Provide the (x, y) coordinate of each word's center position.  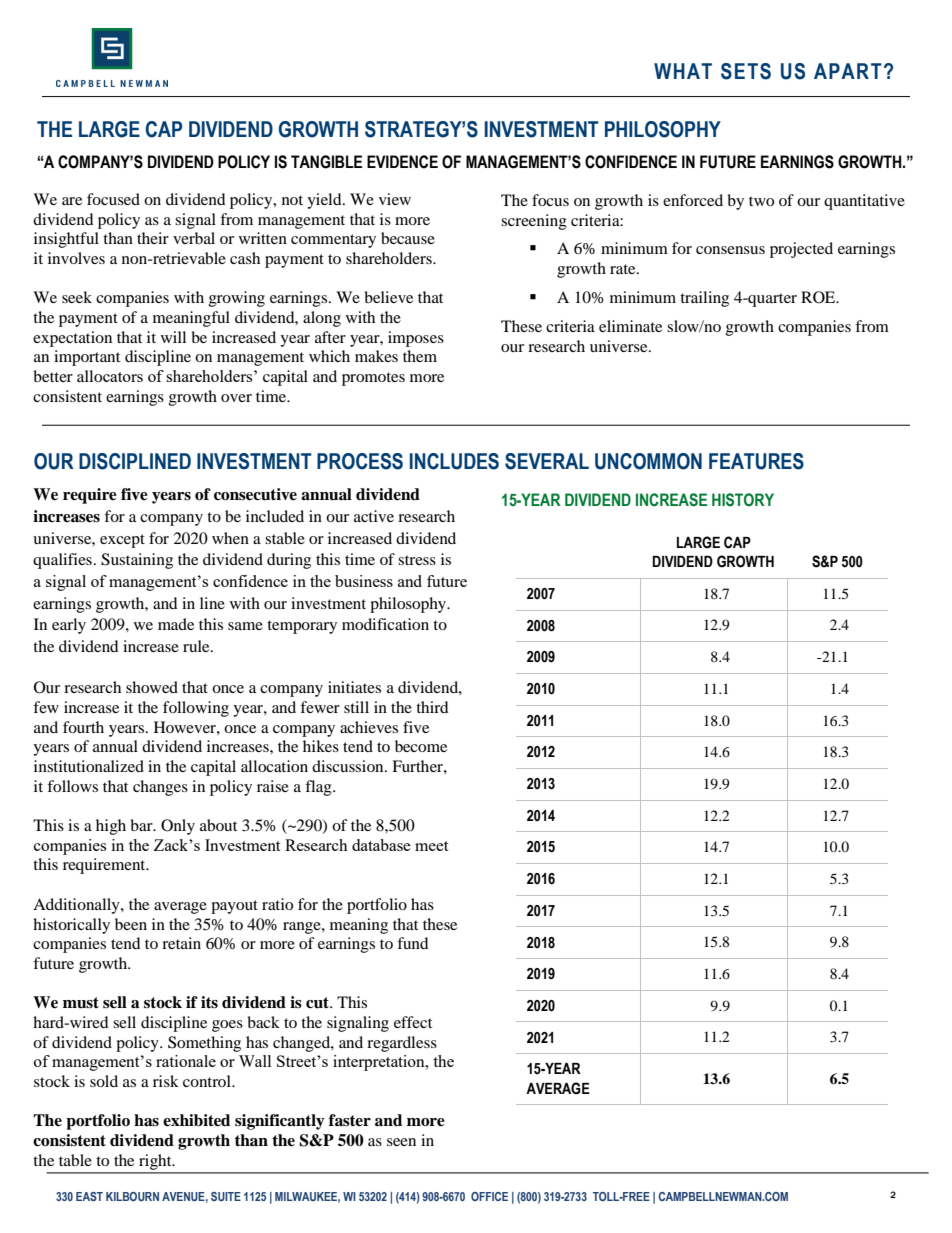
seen (401, 1142)
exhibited (196, 1120)
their (153, 238)
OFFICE (489, 1196)
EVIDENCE (402, 162)
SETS (746, 71)
